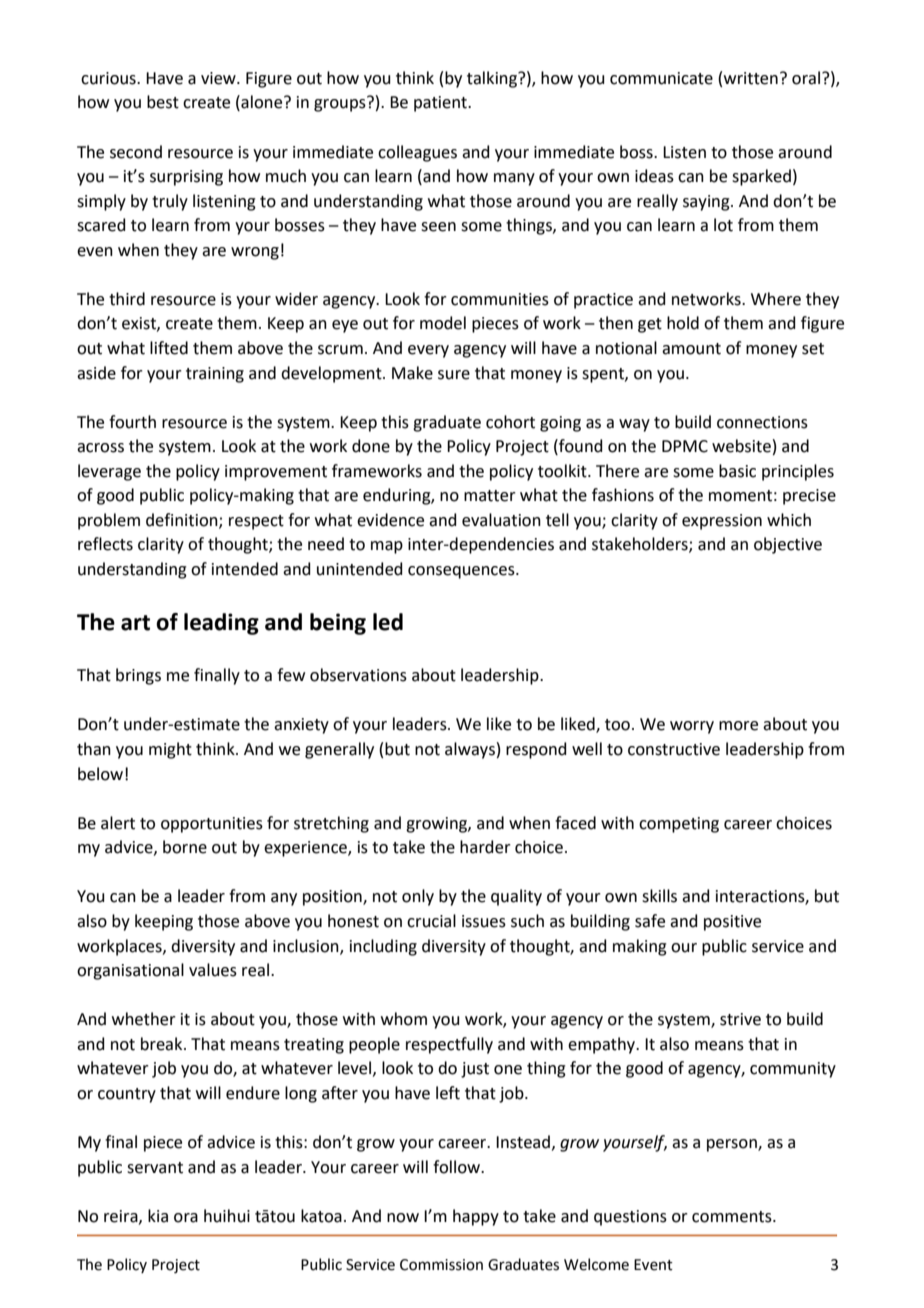  I want to click on patient, so click(441, 104).
